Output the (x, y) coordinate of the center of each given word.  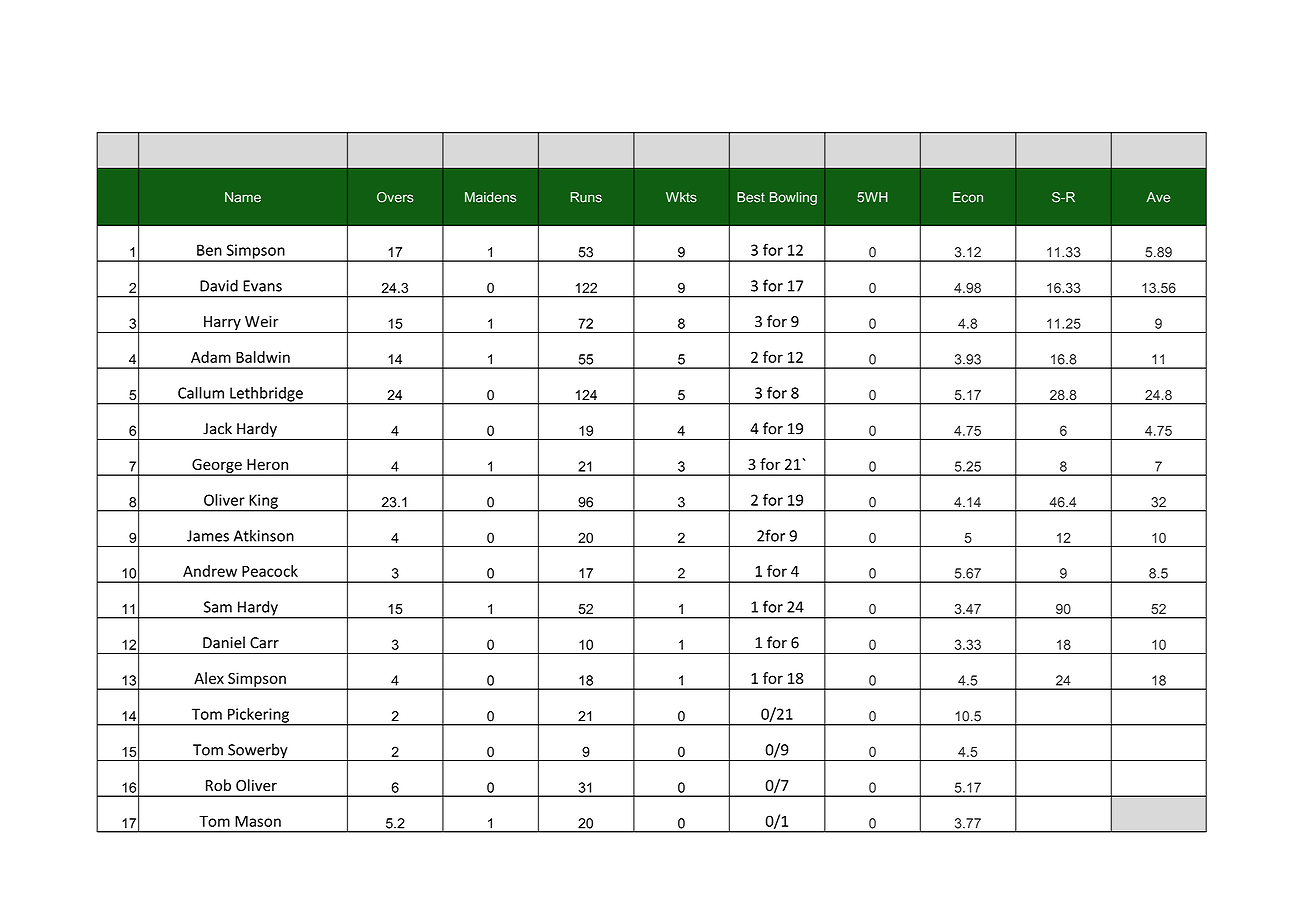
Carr (264, 643)
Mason (258, 821)
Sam (218, 607)
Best (751, 197)
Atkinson (264, 535)
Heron (267, 464)
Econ (968, 197)
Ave (1158, 197)
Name (243, 197)
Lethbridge (266, 395)
